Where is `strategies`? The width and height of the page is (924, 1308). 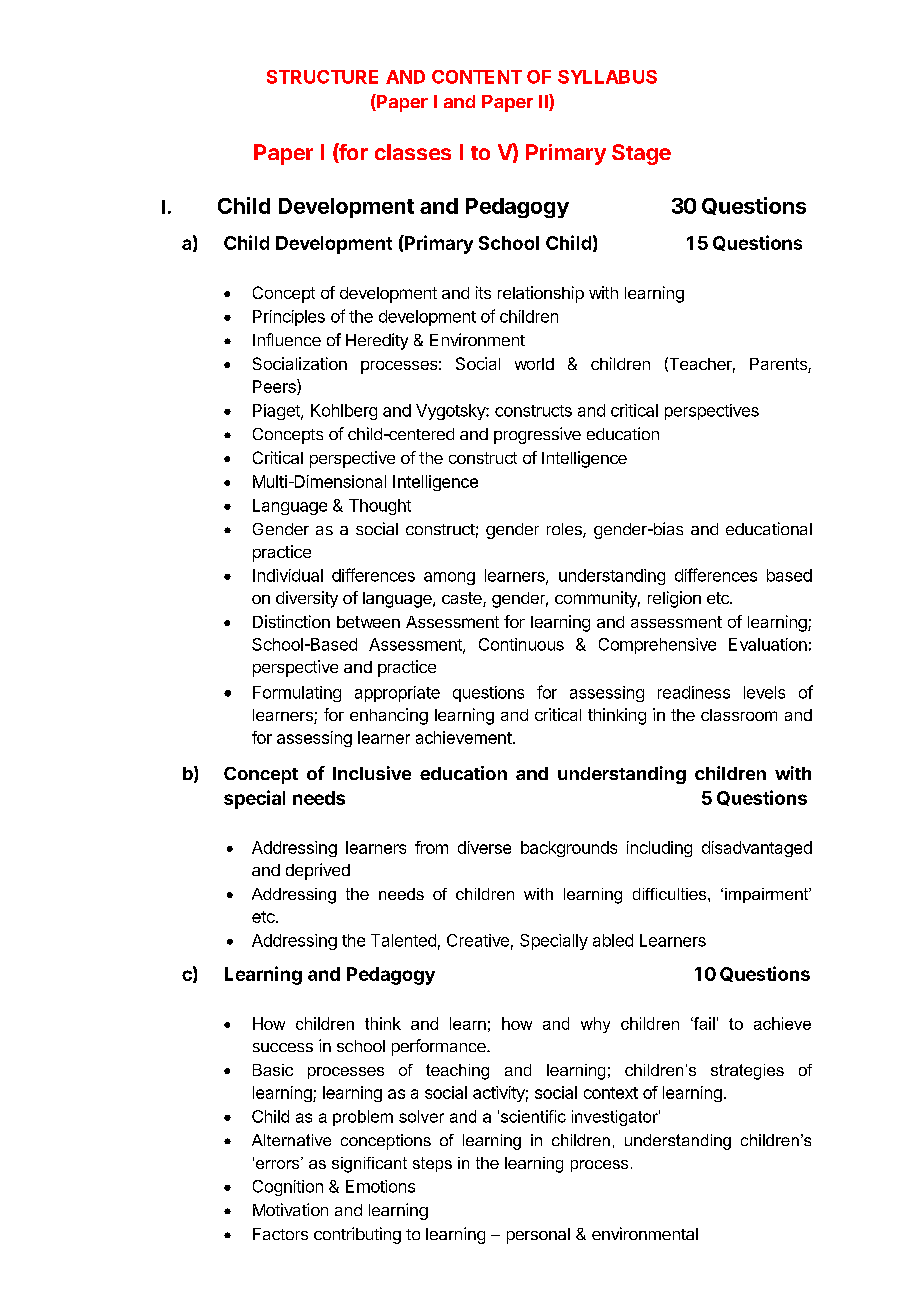
strategies is located at coordinates (747, 1072).
